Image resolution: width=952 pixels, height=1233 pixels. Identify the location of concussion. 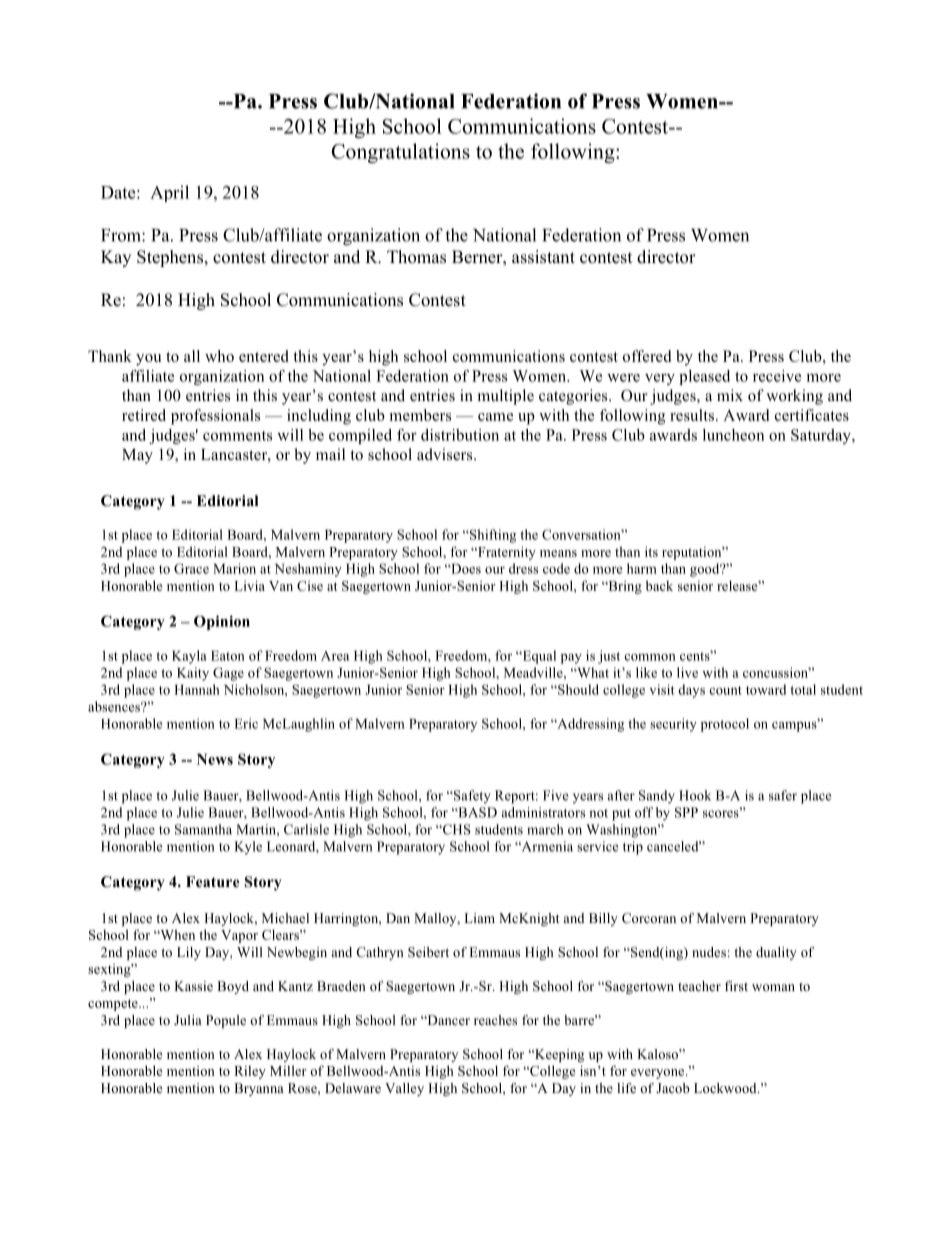
(777, 672).
